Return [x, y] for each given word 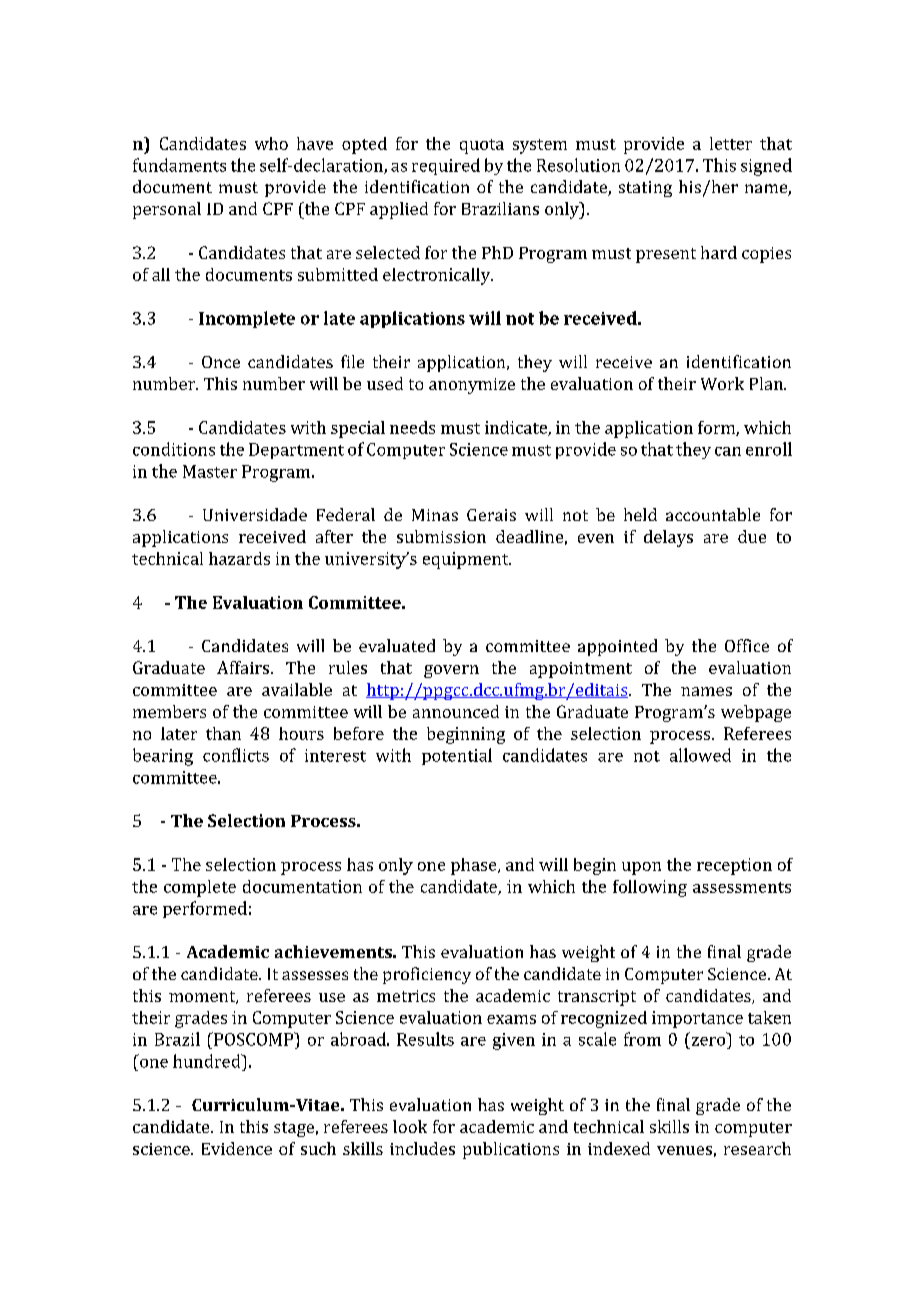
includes [422, 1148]
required [446, 166]
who [271, 143]
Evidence [237, 1148]
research [757, 1148]
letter [731, 143]
